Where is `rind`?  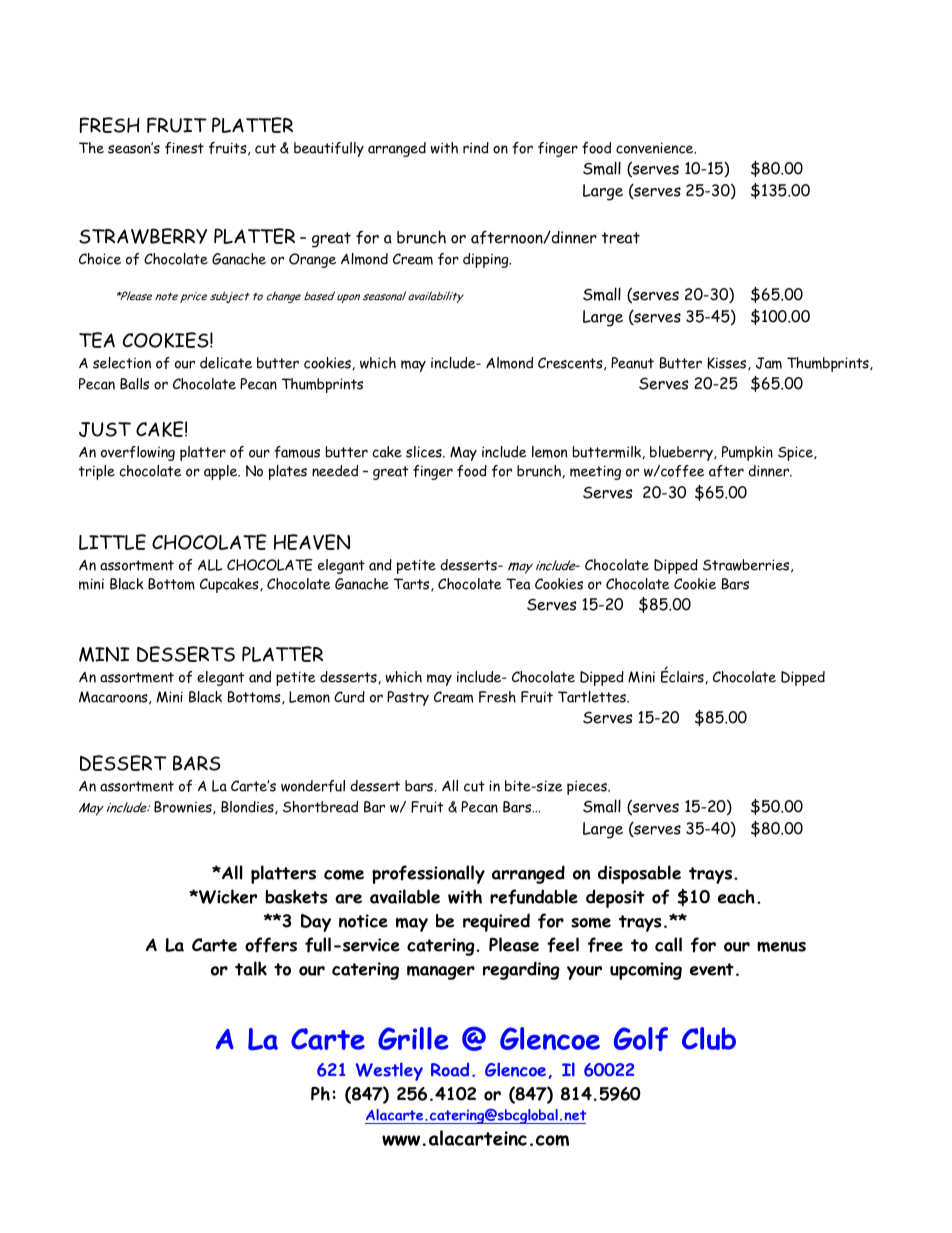
rind is located at coordinates (476, 148).
